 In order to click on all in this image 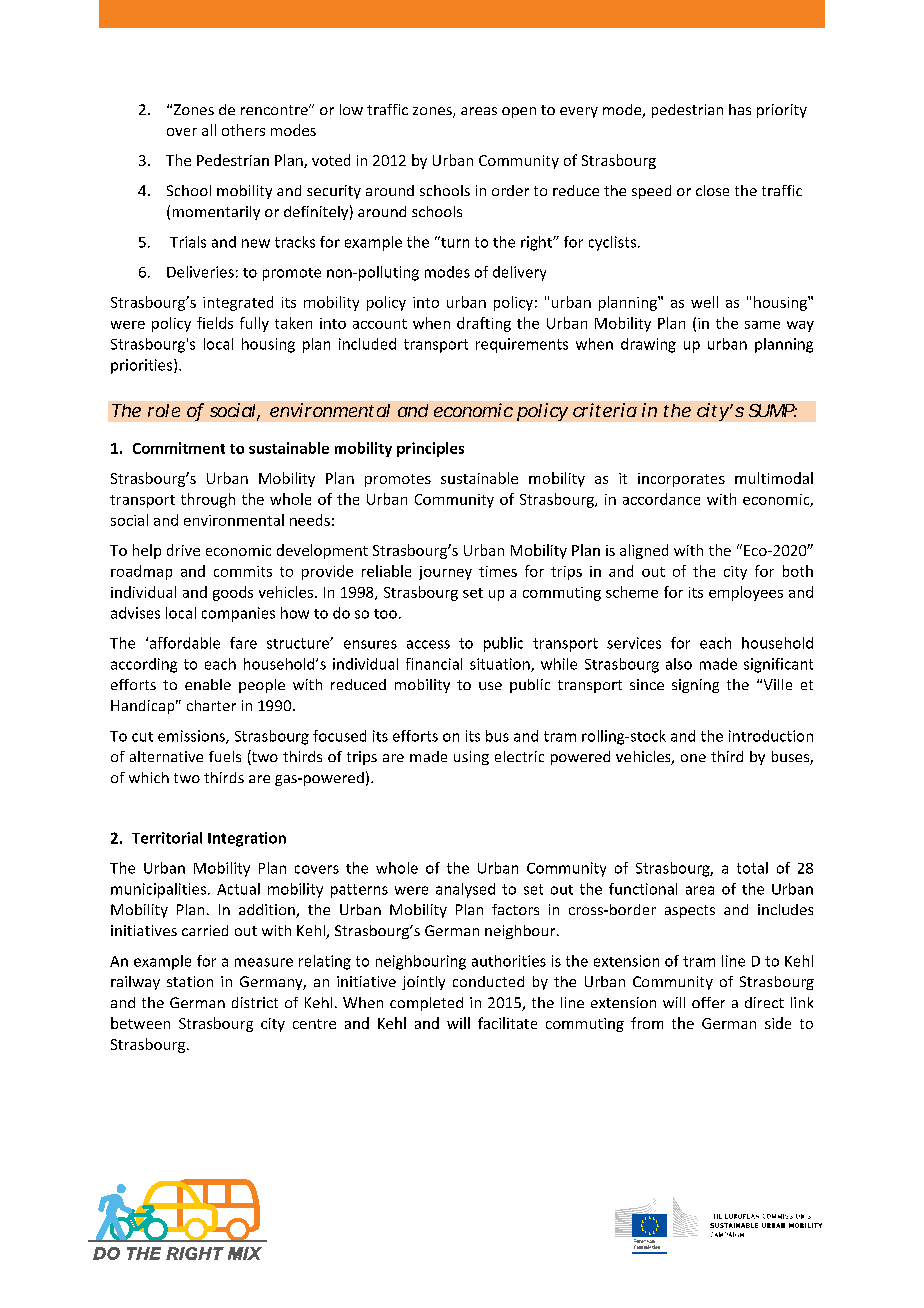, I will do `click(209, 130)`.
